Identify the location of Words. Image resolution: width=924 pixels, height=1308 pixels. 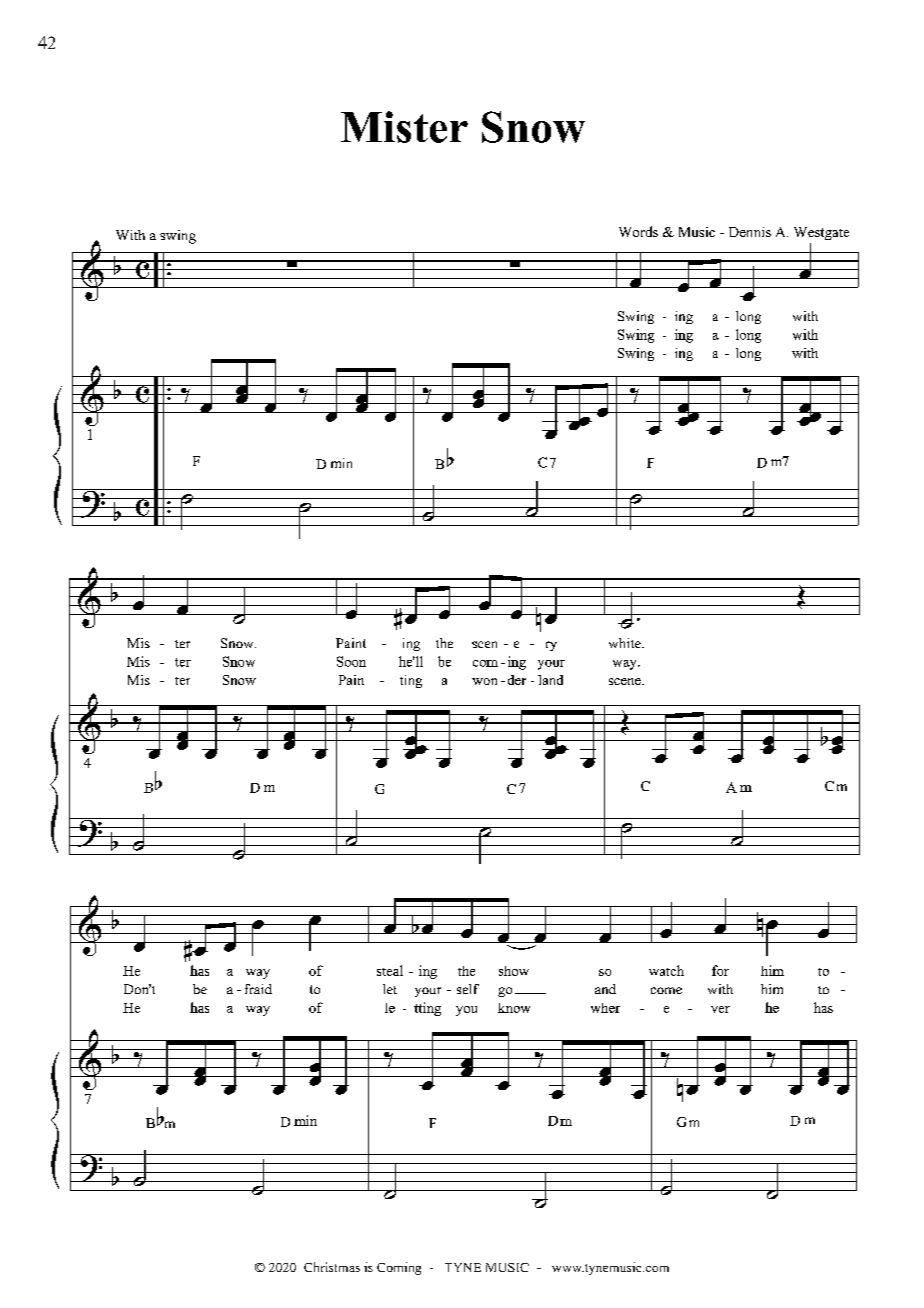
(638, 231).
